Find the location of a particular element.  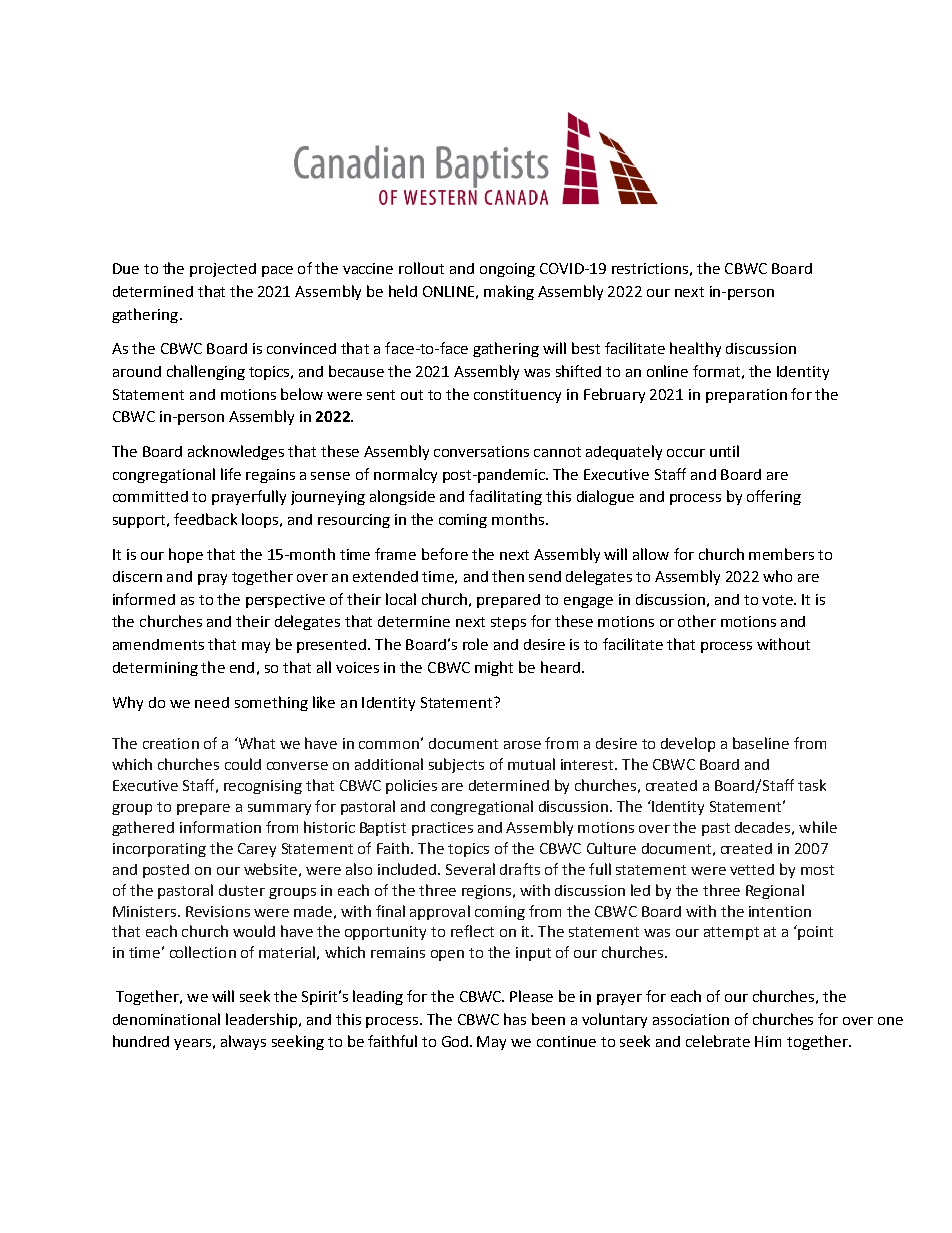

might is located at coordinates (494, 668).
